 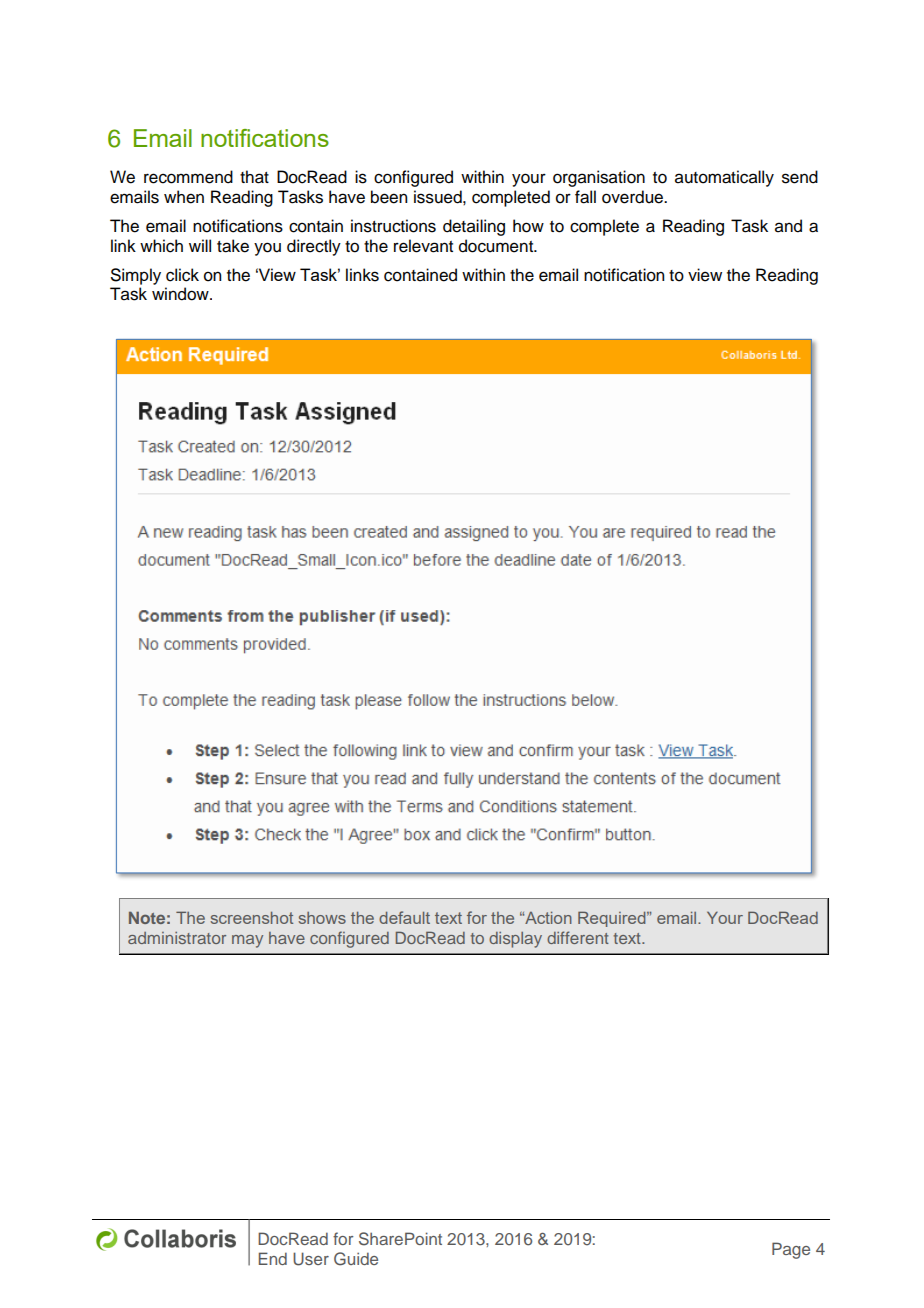 What do you see at coordinates (311, 1259) in the screenshot?
I see `User` at bounding box center [311, 1259].
